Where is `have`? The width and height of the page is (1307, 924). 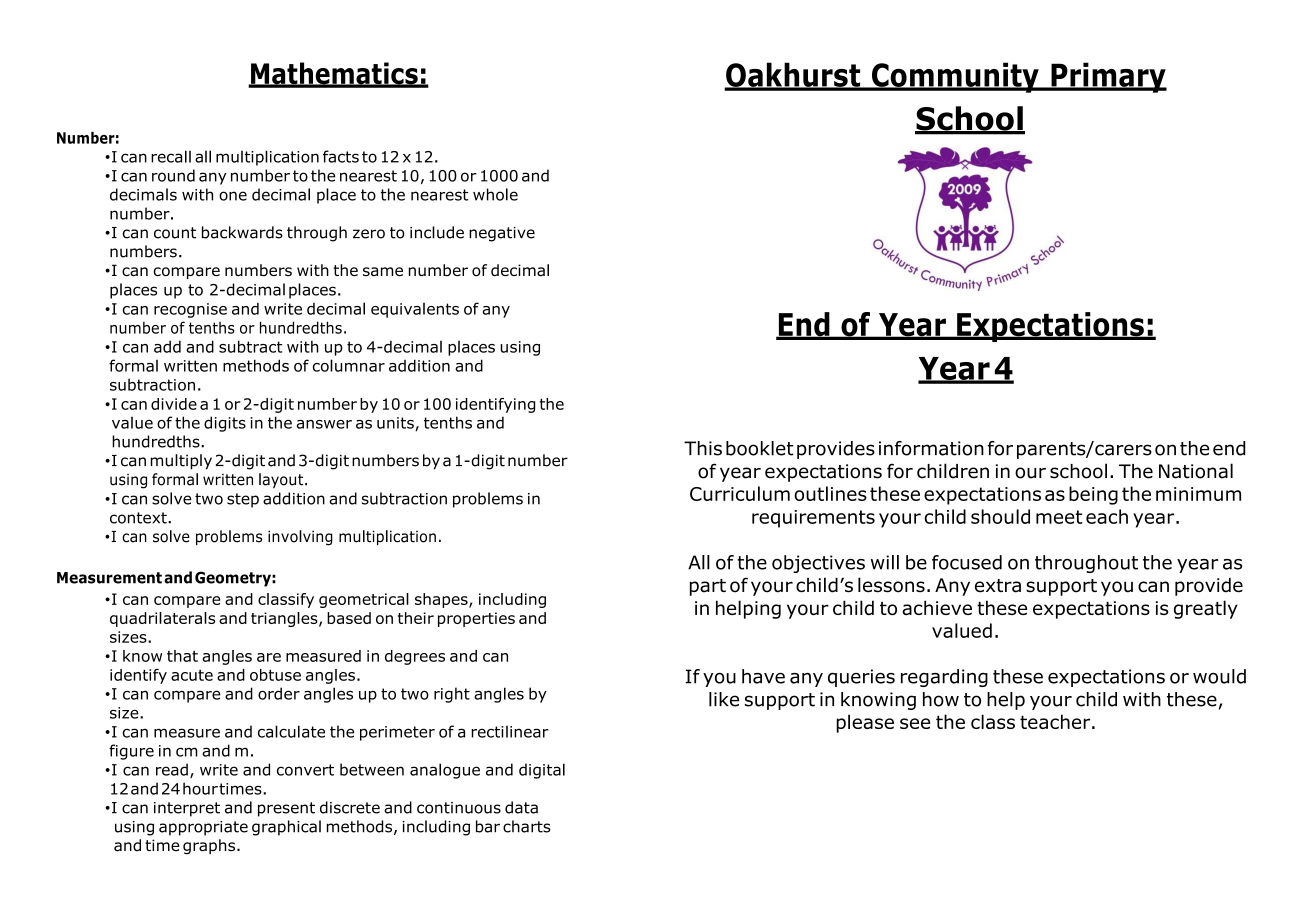 have is located at coordinates (763, 676).
